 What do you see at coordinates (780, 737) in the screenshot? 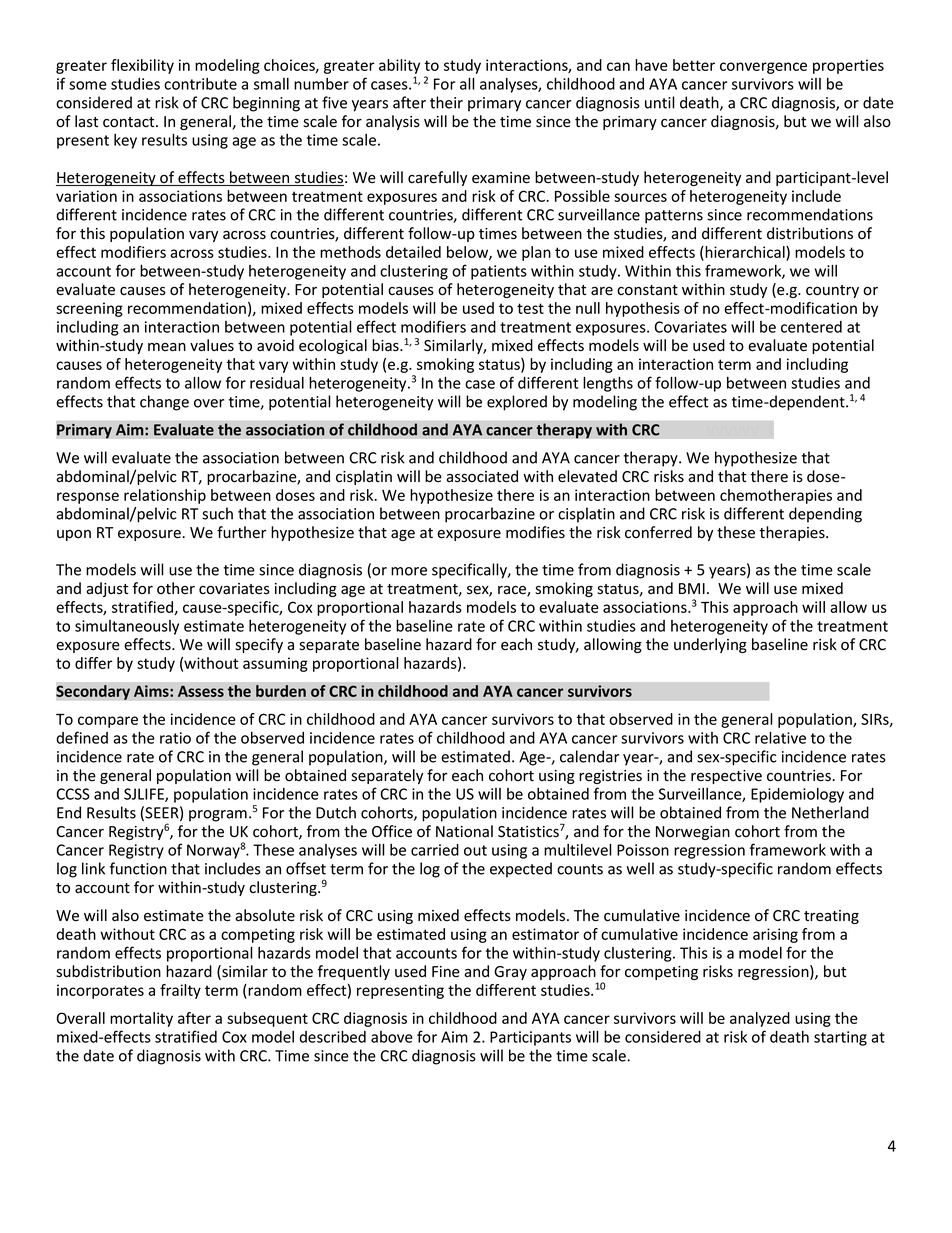
I see `relative` at bounding box center [780, 737].
